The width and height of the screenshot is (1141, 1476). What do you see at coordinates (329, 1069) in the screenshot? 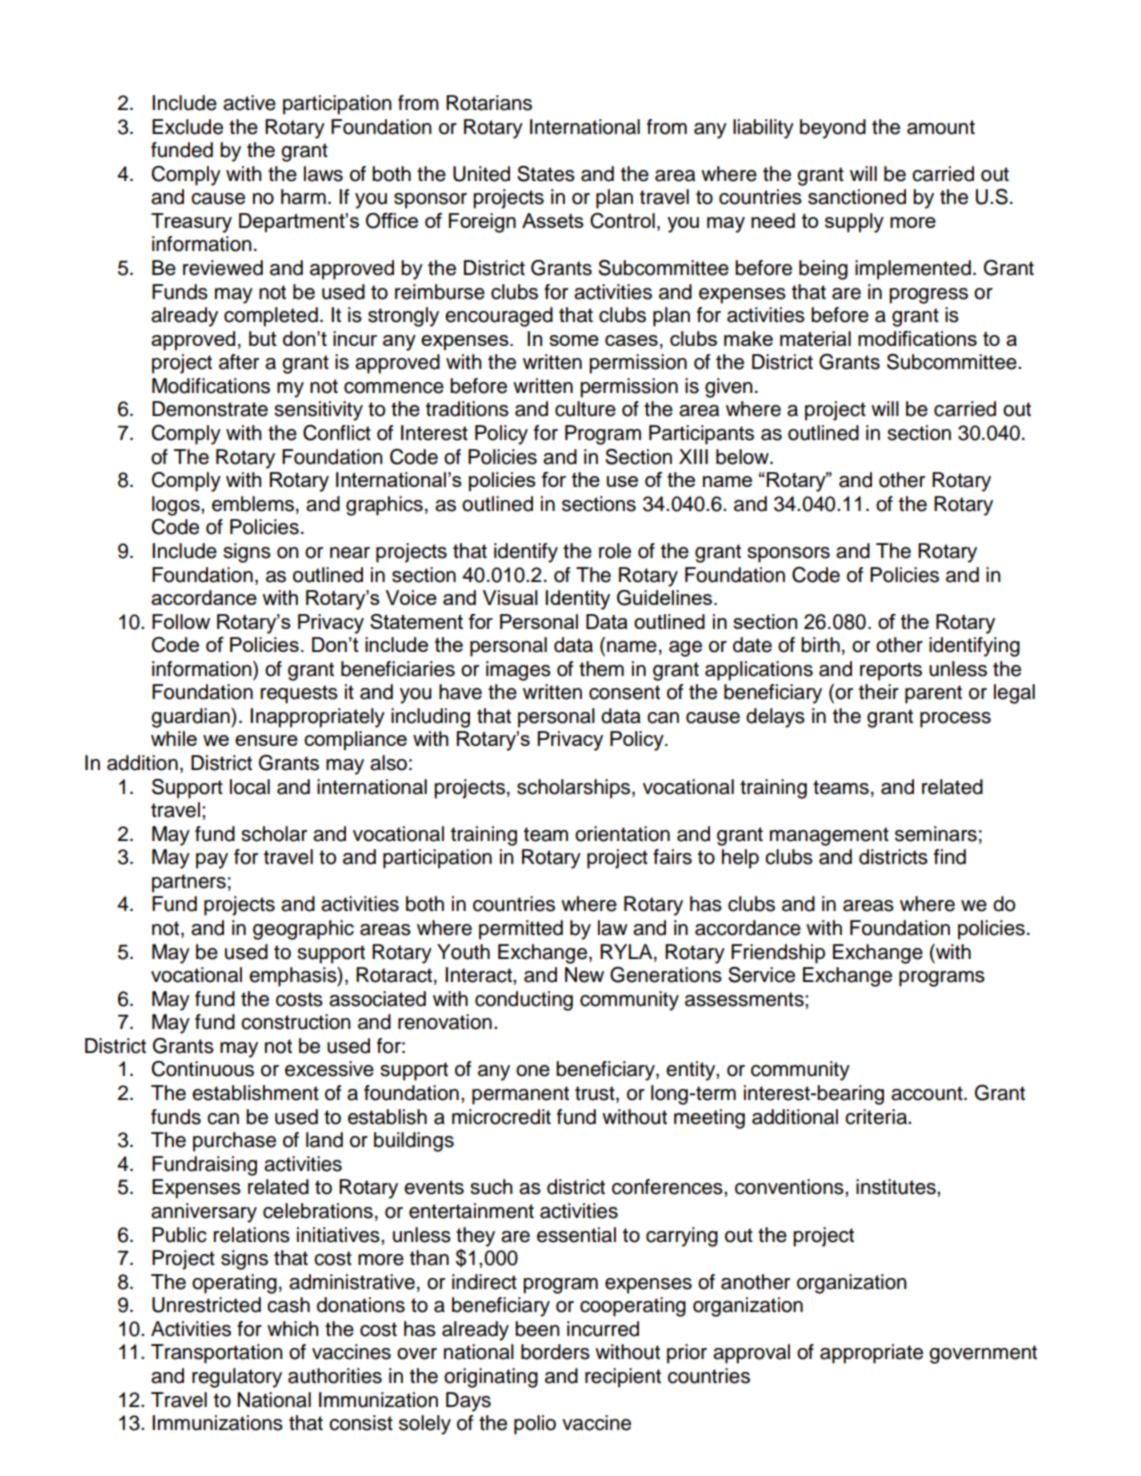
I see `excessive` at bounding box center [329, 1069].
